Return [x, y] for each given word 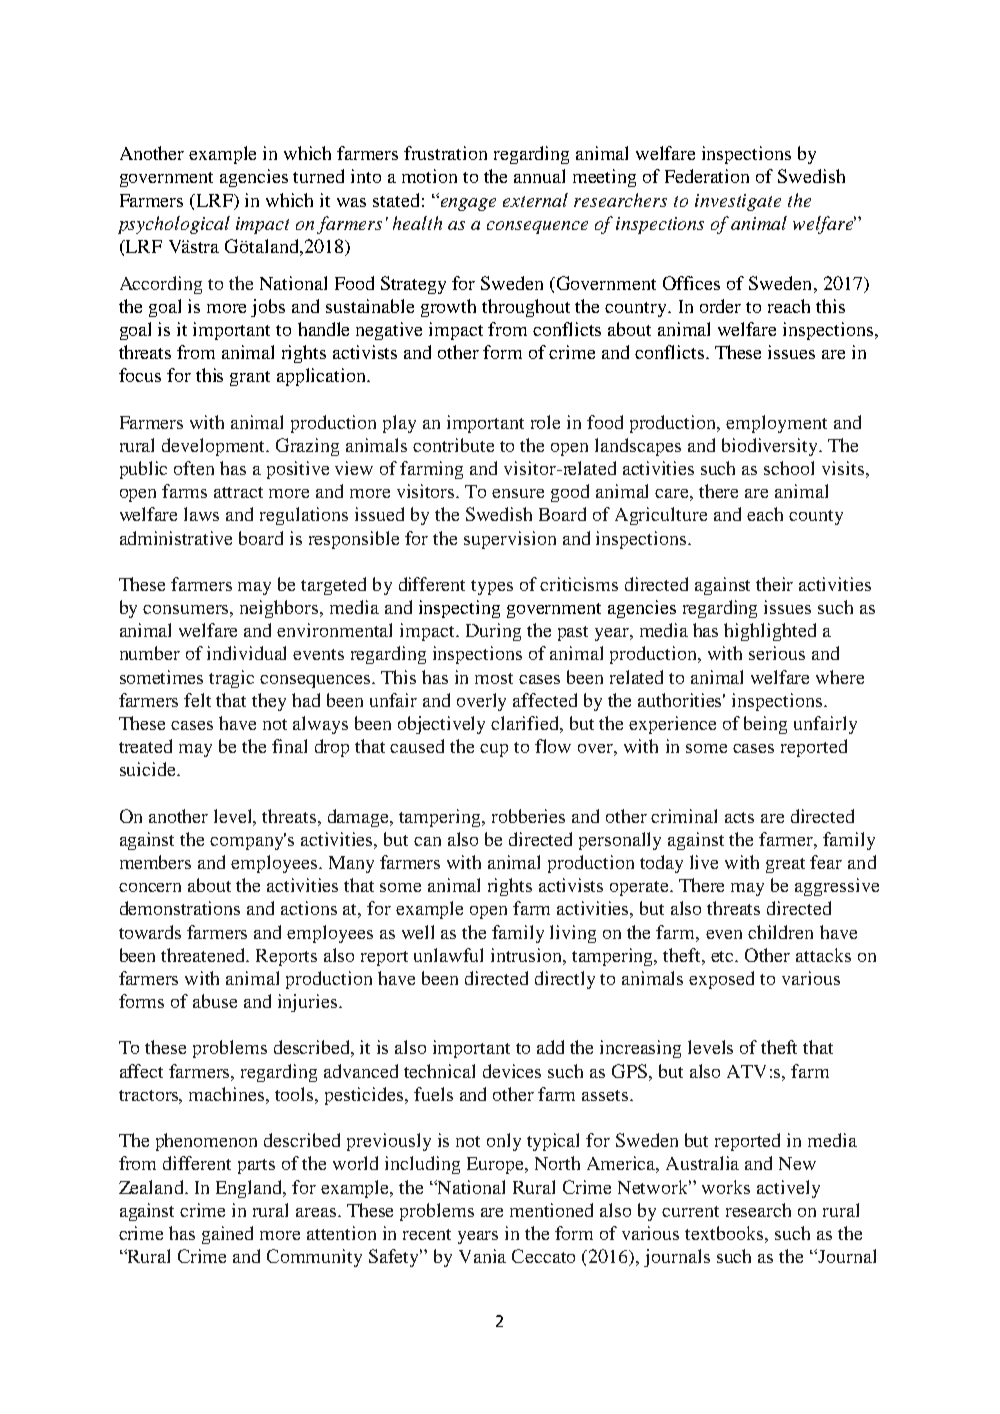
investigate [738, 202]
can [427, 841]
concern [150, 887]
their [774, 584]
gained [227, 1235]
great [785, 865]
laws [201, 514]
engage [467, 203]
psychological [174, 225]
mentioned [551, 1210]
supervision [510, 540]
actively [788, 1189]
